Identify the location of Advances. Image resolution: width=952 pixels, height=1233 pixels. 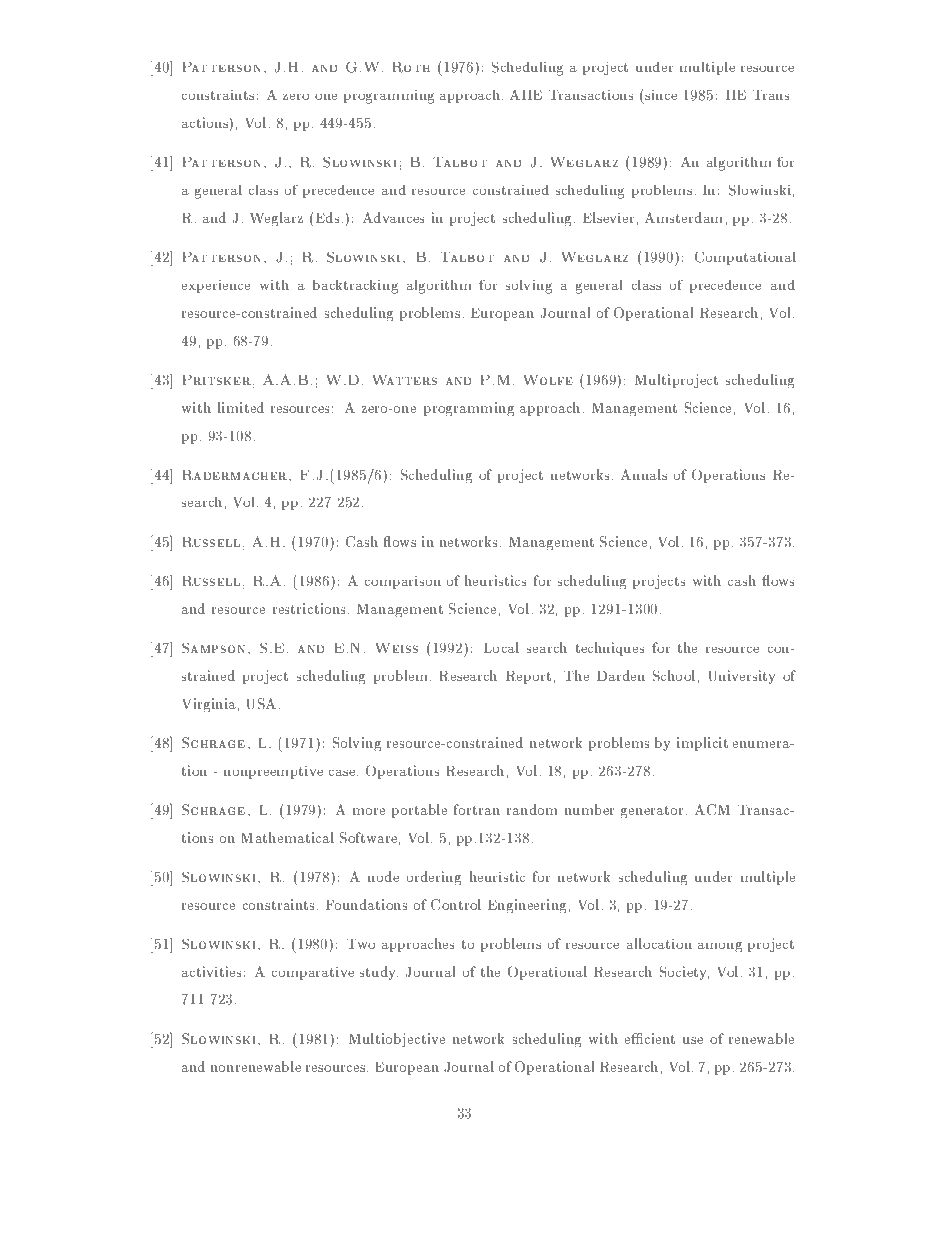
(394, 217).
